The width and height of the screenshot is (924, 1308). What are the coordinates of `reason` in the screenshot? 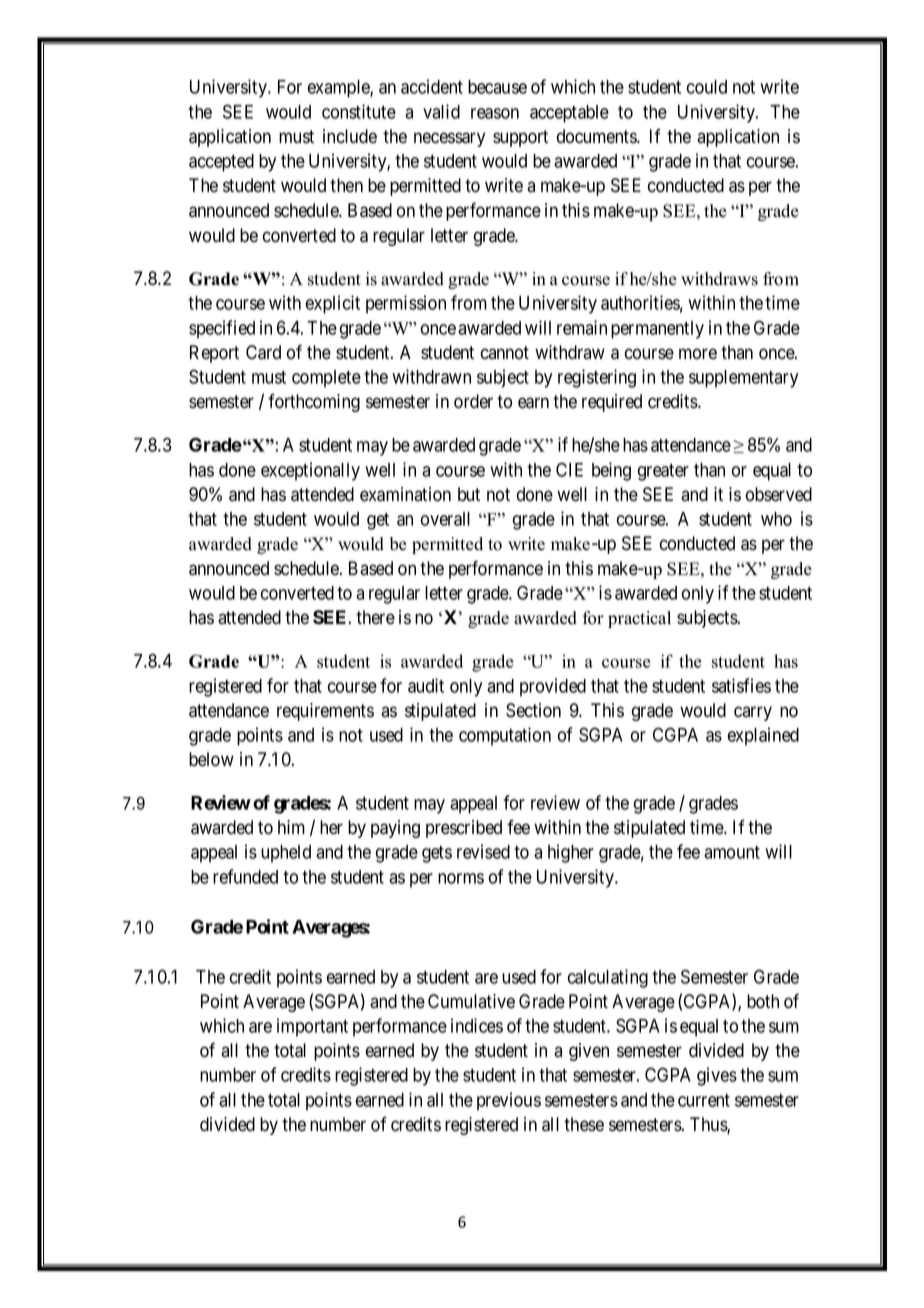 It's located at (495, 113).
